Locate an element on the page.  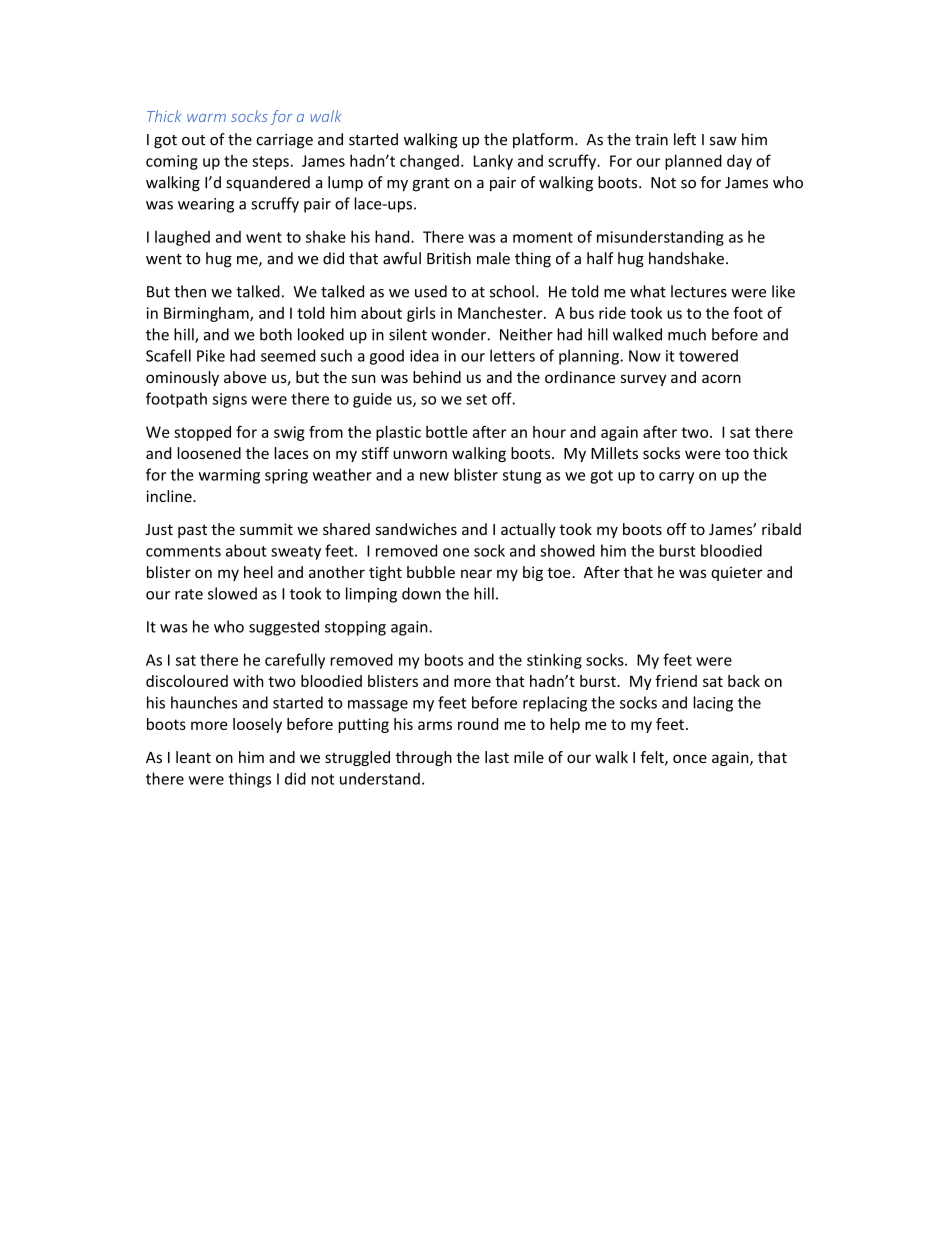
loosened is located at coordinates (209, 453).
